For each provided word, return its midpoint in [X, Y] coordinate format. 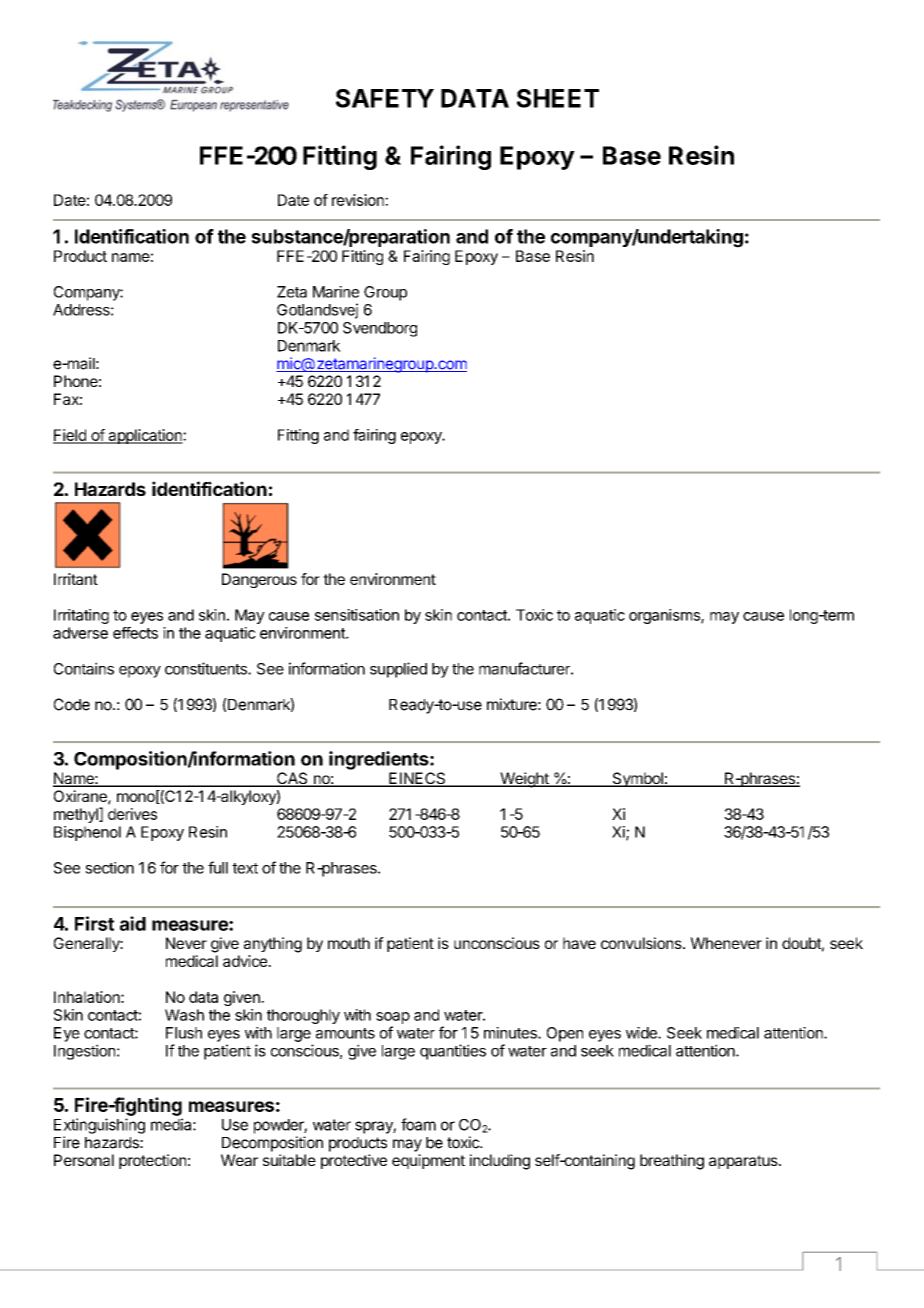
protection [152, 1161]
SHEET [558, 98]
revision [359, 200]
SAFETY [385, 98]
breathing [672, 1162]
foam [418, 1124]
